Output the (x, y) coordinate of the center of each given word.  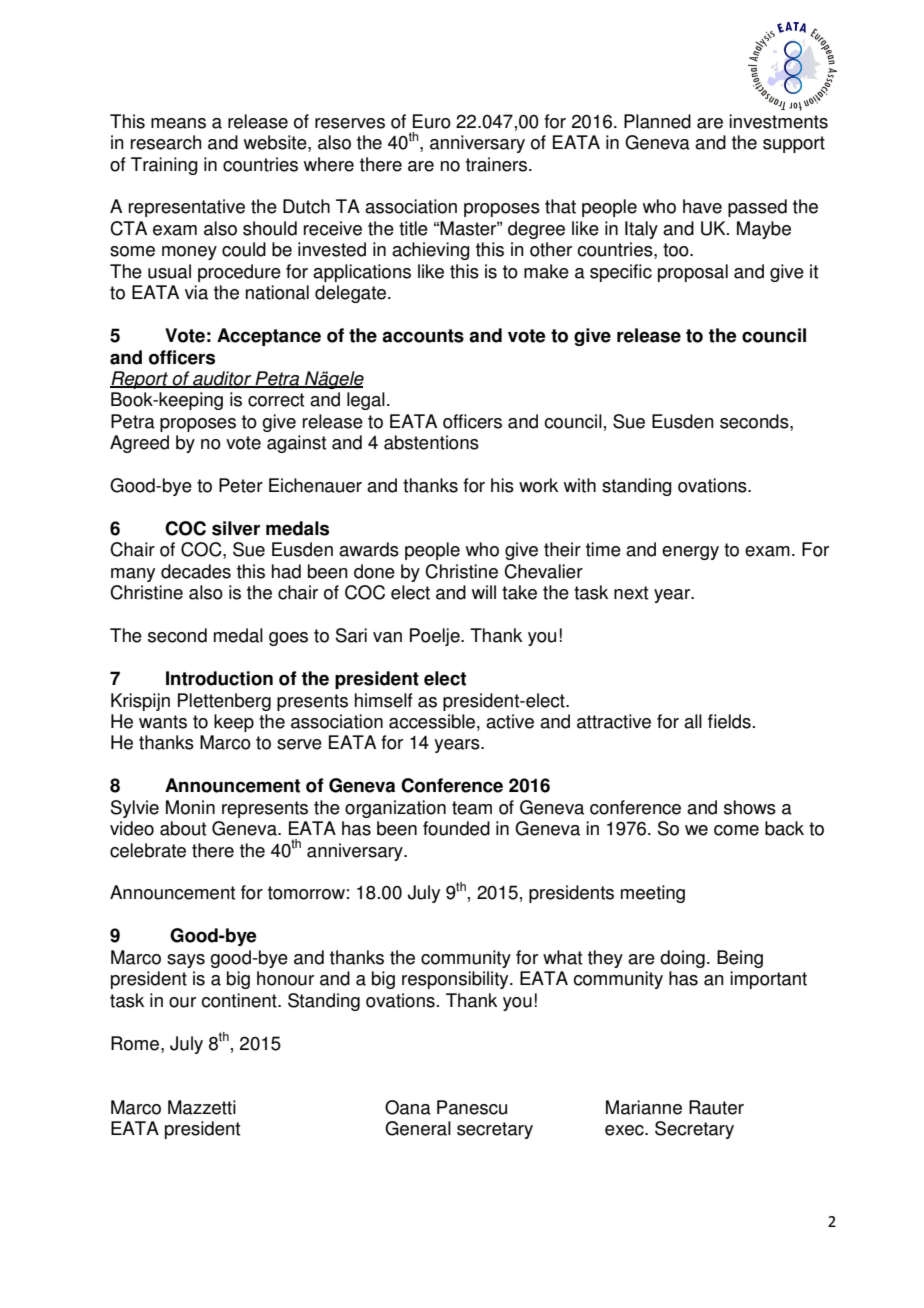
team (472, 808)
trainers (496, 164)
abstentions (431, 442)
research (166, 142)
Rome (136, 1043)
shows (750, 807)
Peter (241, 485)
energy (690, 553)
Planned (657, 121)
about (183, 828)
